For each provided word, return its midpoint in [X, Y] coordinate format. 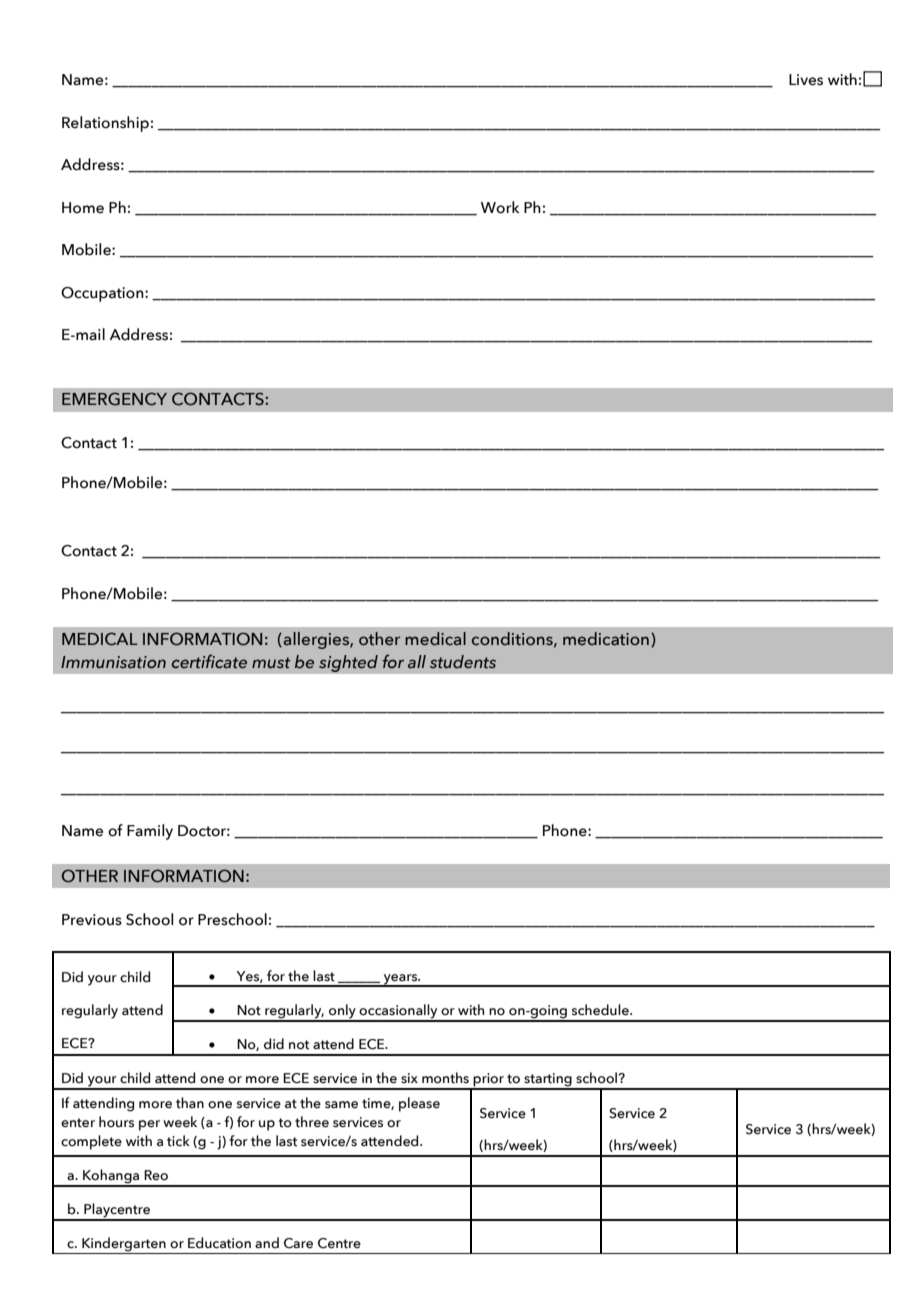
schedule [601, 1010]
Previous [92, 920]
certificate [209, 661]
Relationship [105, 124]
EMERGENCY [114, 399]
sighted [348, 663]
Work [500, 207]
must [271, 663]
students [463, 662]
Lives [806, 80]
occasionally [398, 1012]
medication [606, 639]
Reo [156, 1175]
